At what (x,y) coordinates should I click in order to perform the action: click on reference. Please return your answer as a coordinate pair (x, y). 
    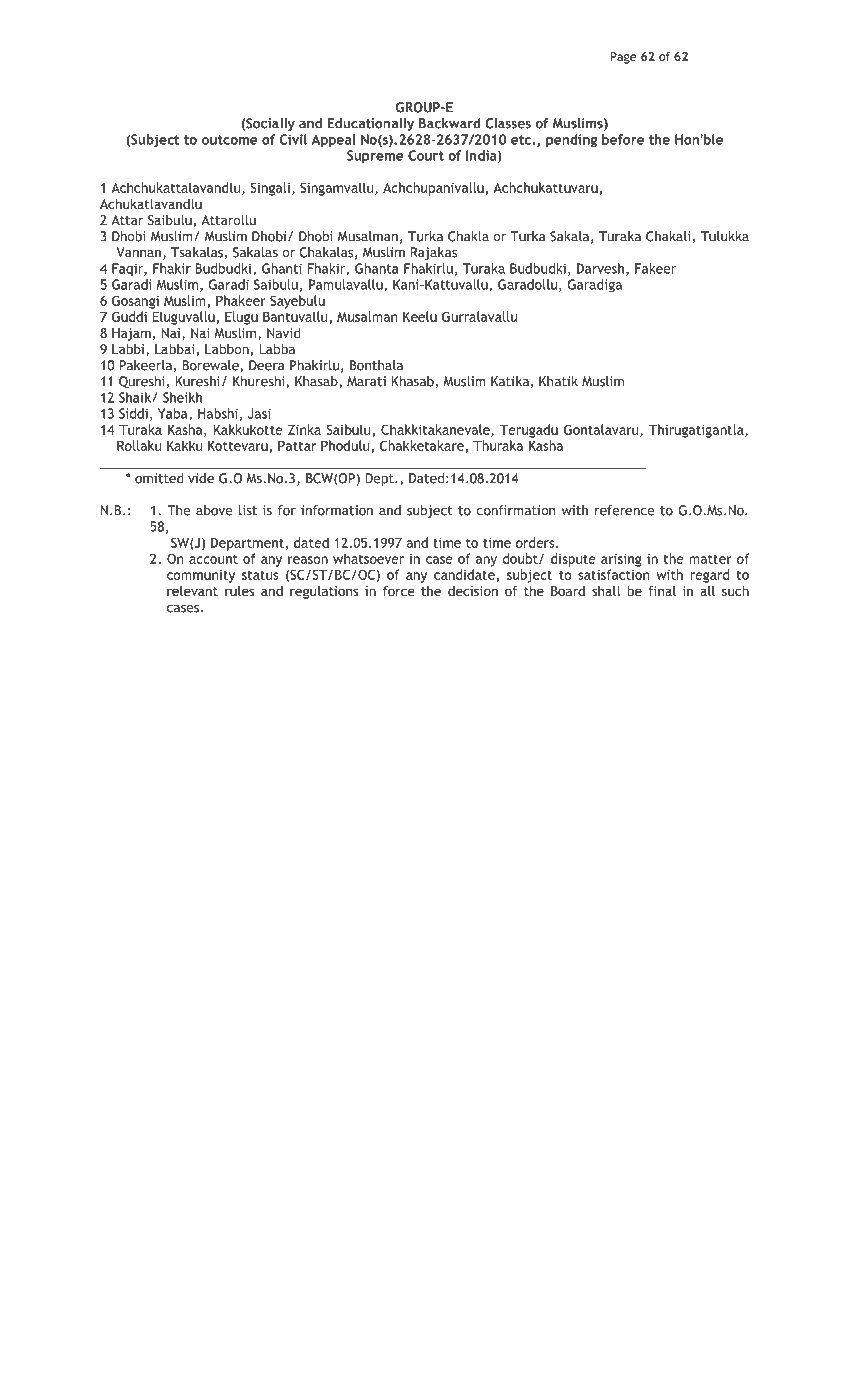
    Looking at the image, I should click on (625, 510).
